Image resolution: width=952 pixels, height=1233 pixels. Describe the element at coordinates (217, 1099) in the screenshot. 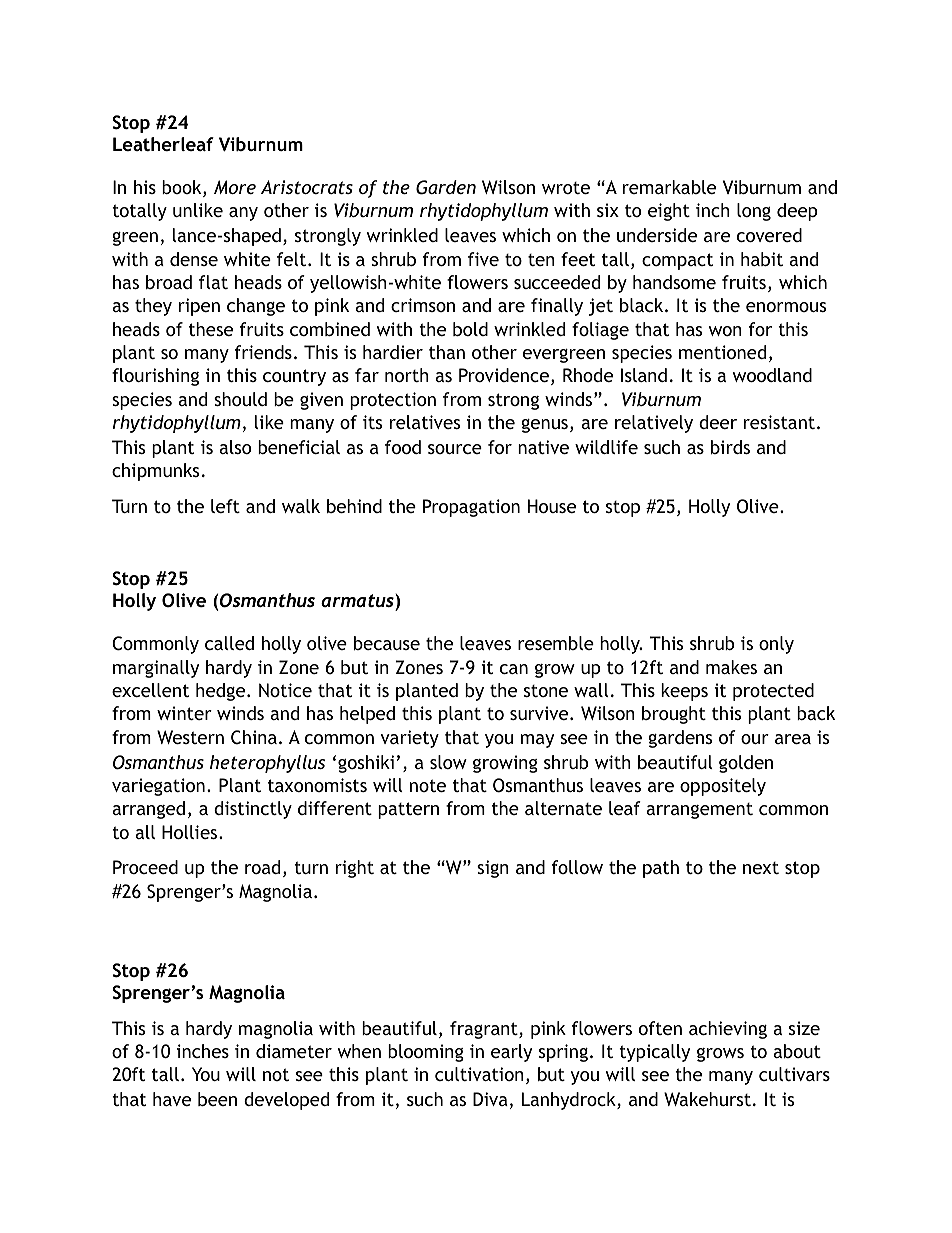

I see `been` at that location.
